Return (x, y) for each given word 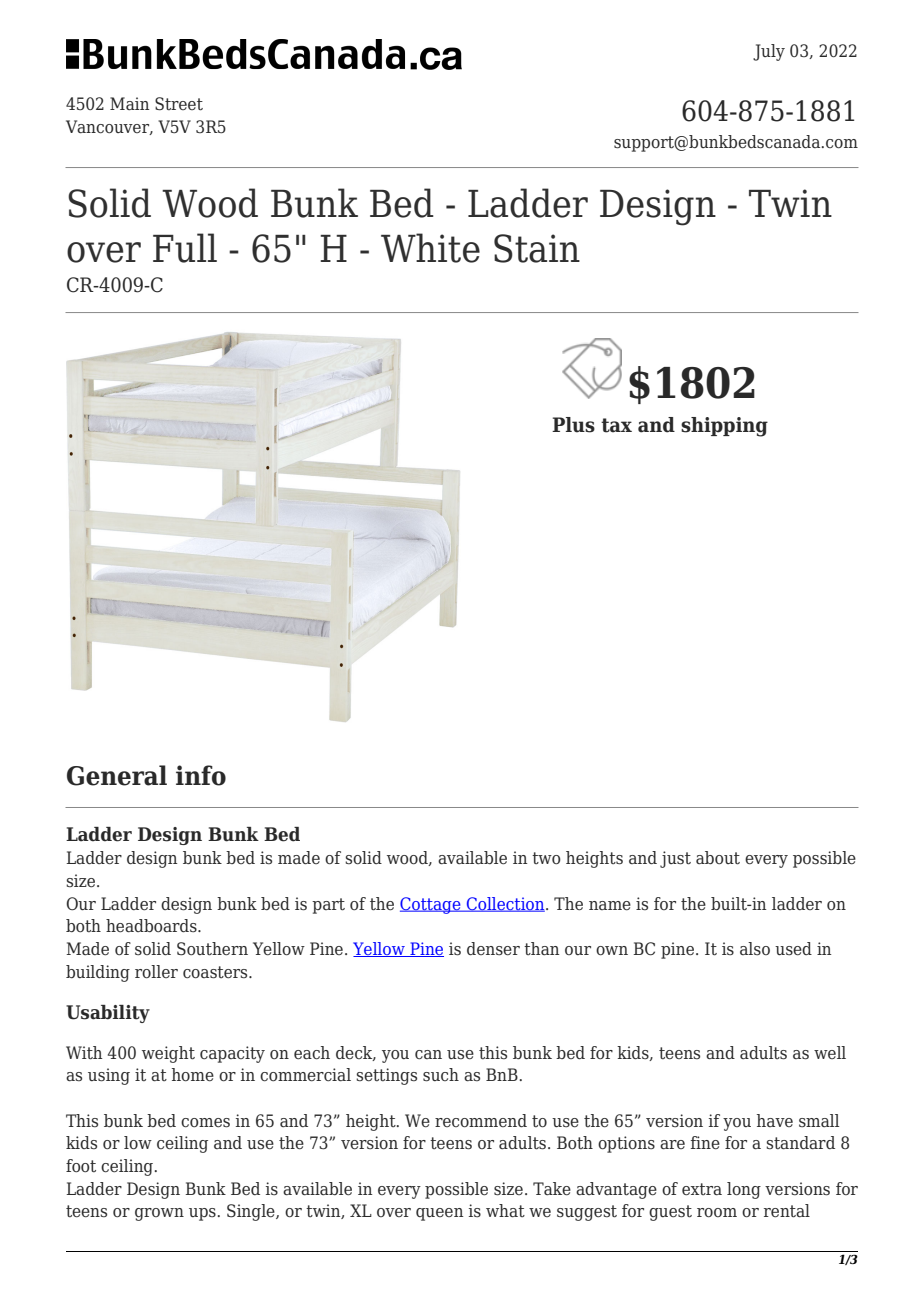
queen (439, 1214)
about (718, 858)
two (546, 858)
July (769, 52)
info (201, 775)
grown (159, 1214)
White (430, 248)
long (744, 1190)
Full (185, 248)
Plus (573, 425)
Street (179, 104)
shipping (724, 427)
